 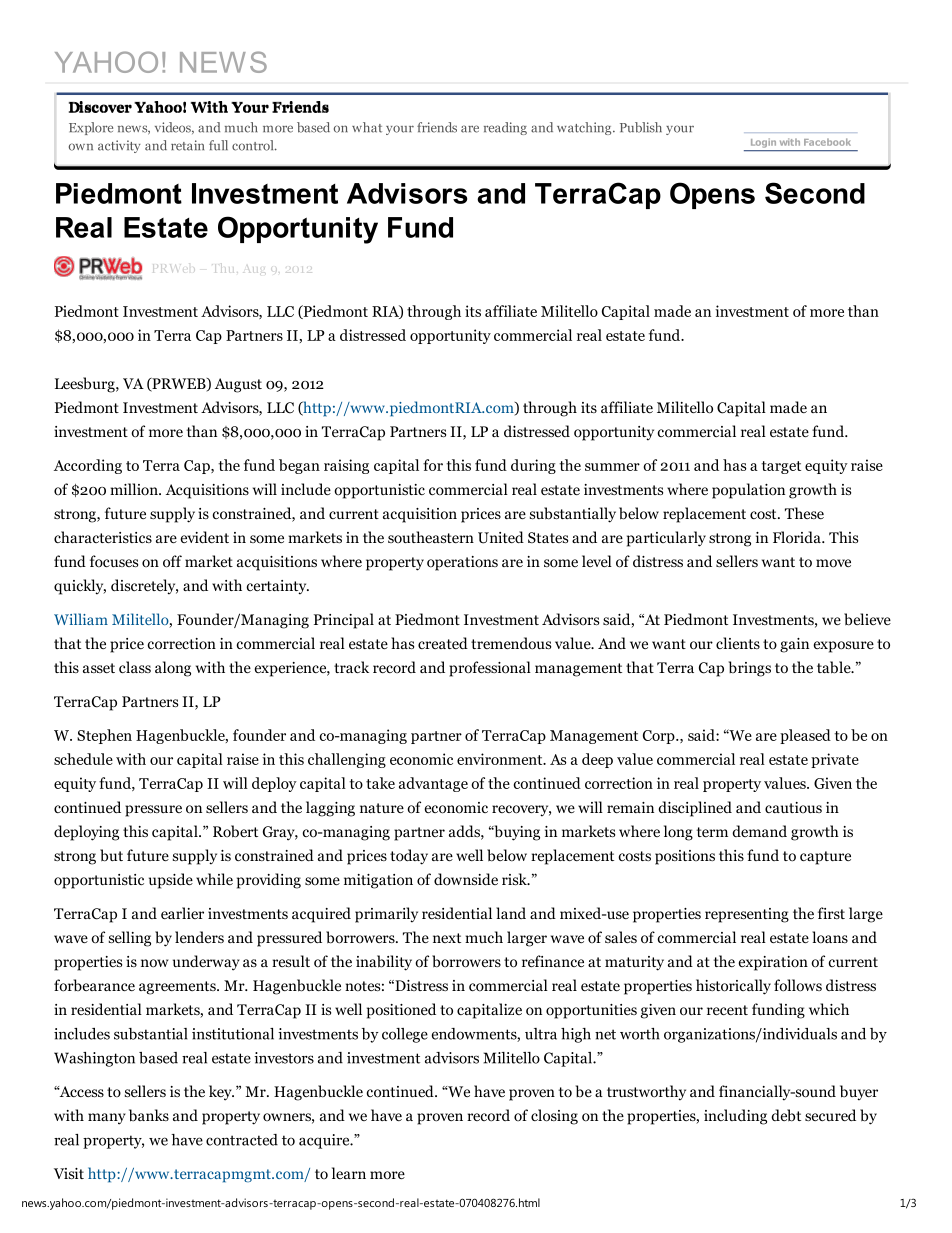 What do you see at coordinates (786, 1115) in the document?
I see `debt` at bounding box center [786, 1115].
